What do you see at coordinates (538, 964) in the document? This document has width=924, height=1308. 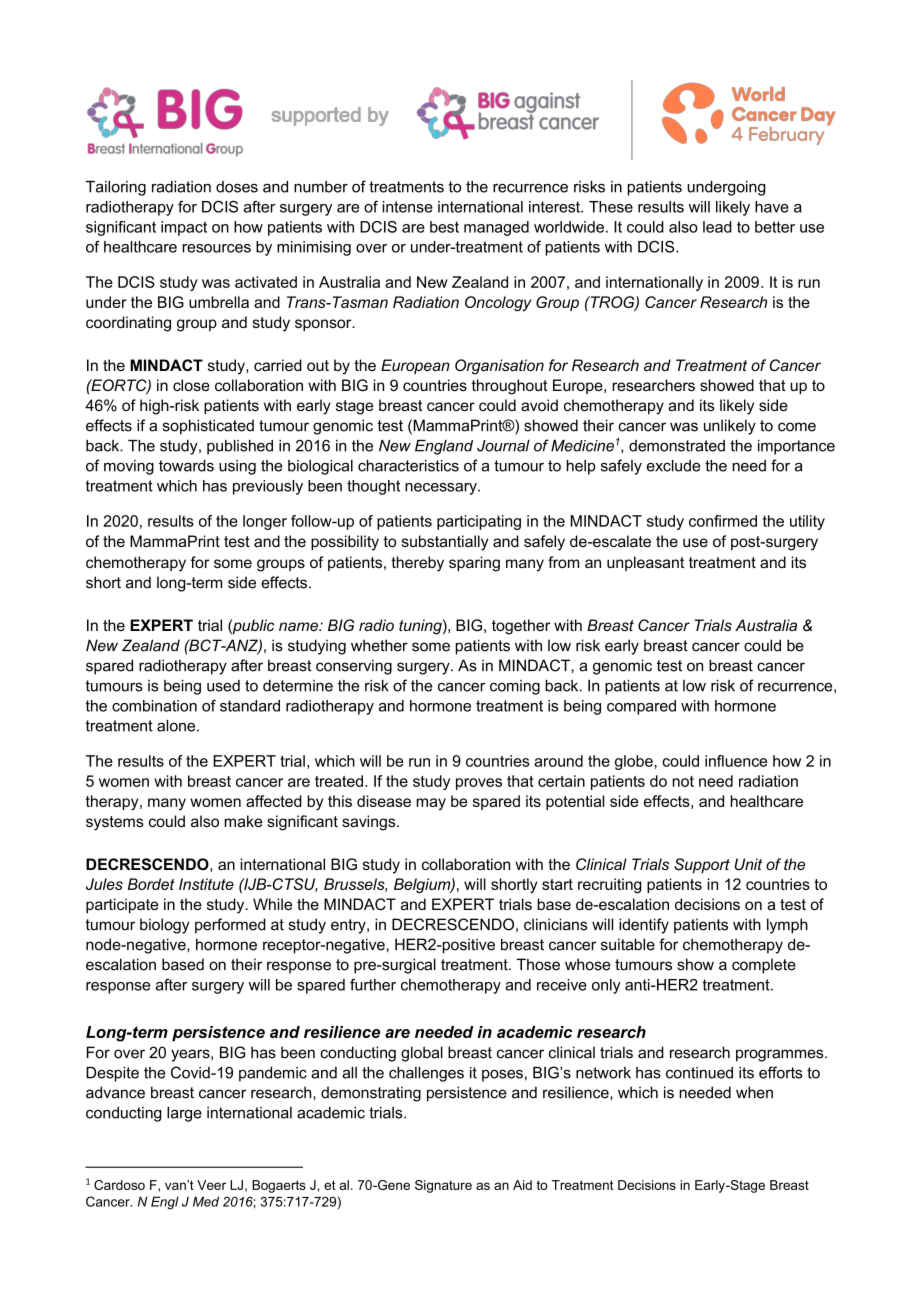 I see `Those` at bounding box center [538, 964].
